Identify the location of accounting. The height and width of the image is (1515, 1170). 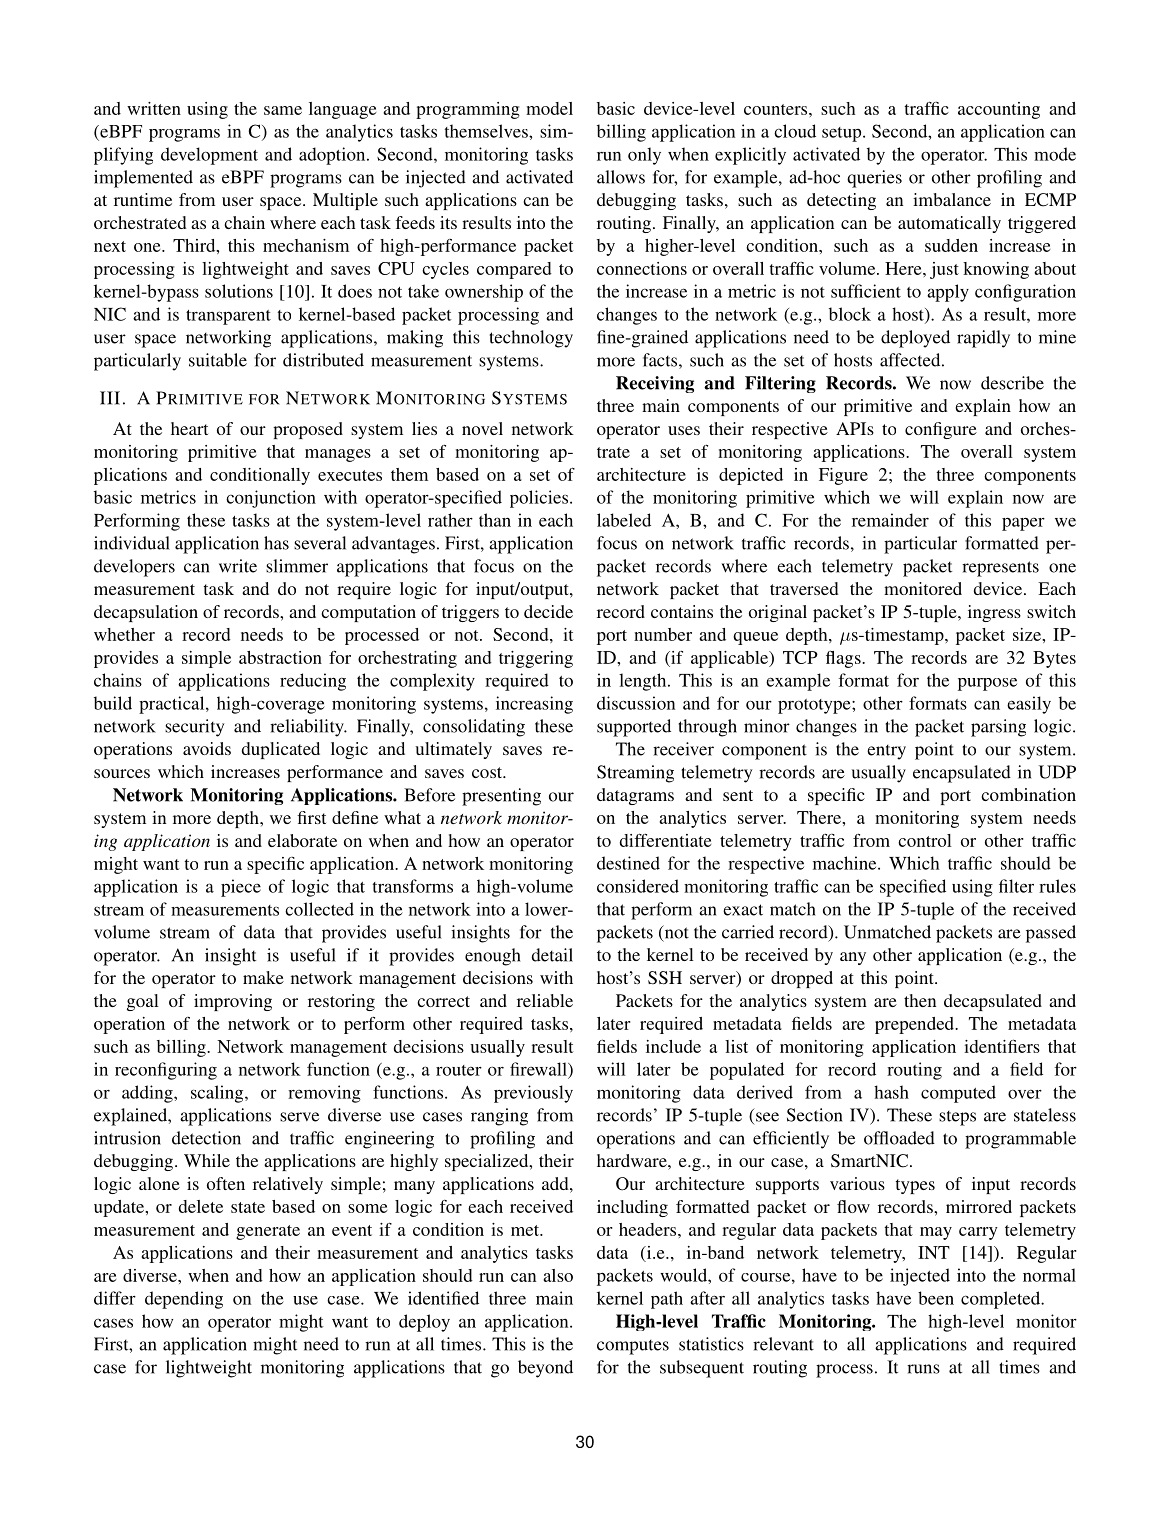
(999, 110).
